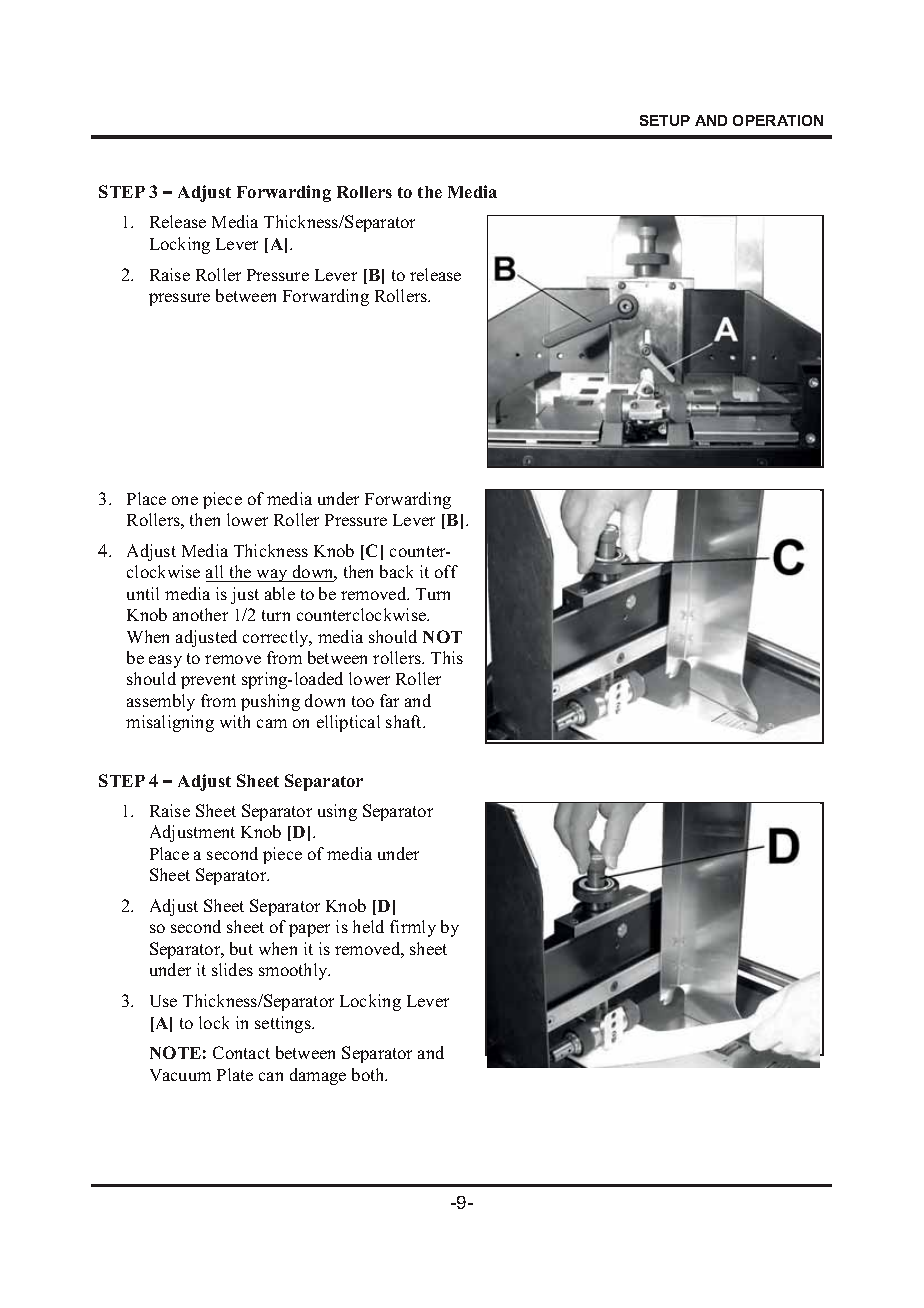 The width and height of the screenshot is (924, 1308). Describe the element at coordinates (396, 571) in the screenshot. I see `back` at that location.
